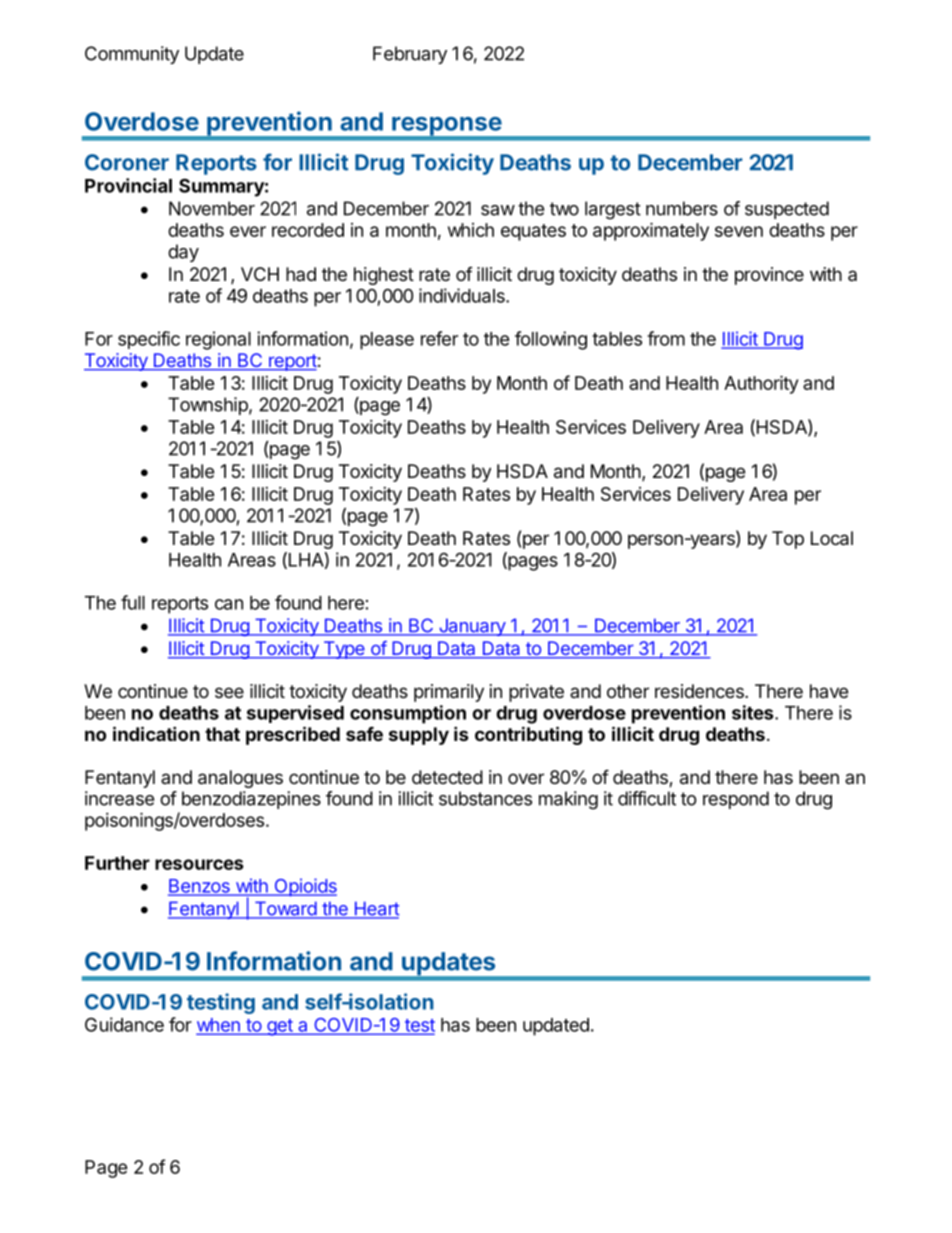 Image resolution: width=952 pixels, height=1233 pixels. What do you see at coordinates (132, 55) in the screenshot?
I see `Community` at bounding box center [132, 55].
